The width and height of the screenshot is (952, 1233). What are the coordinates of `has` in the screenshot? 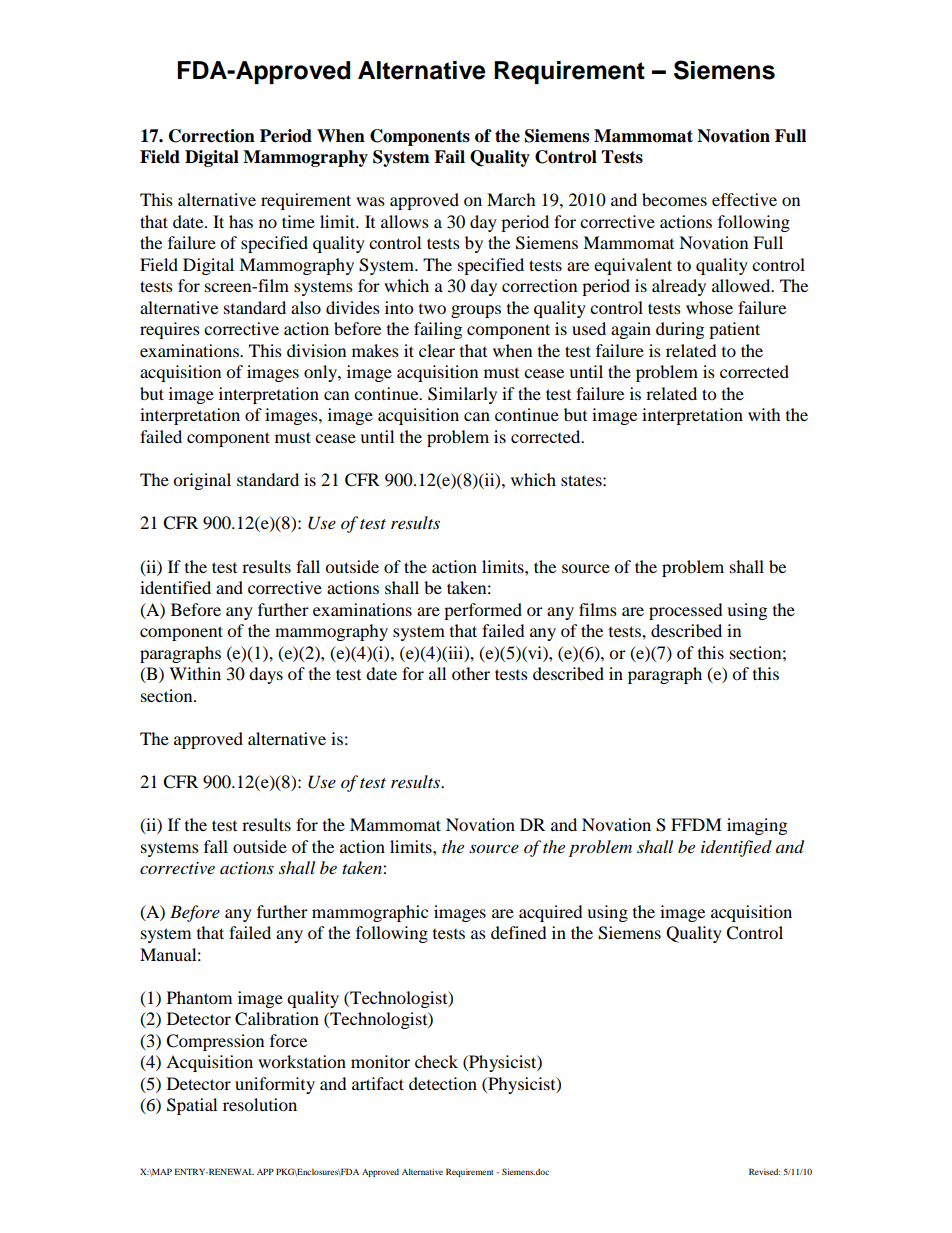 It's located at (241, 221).
